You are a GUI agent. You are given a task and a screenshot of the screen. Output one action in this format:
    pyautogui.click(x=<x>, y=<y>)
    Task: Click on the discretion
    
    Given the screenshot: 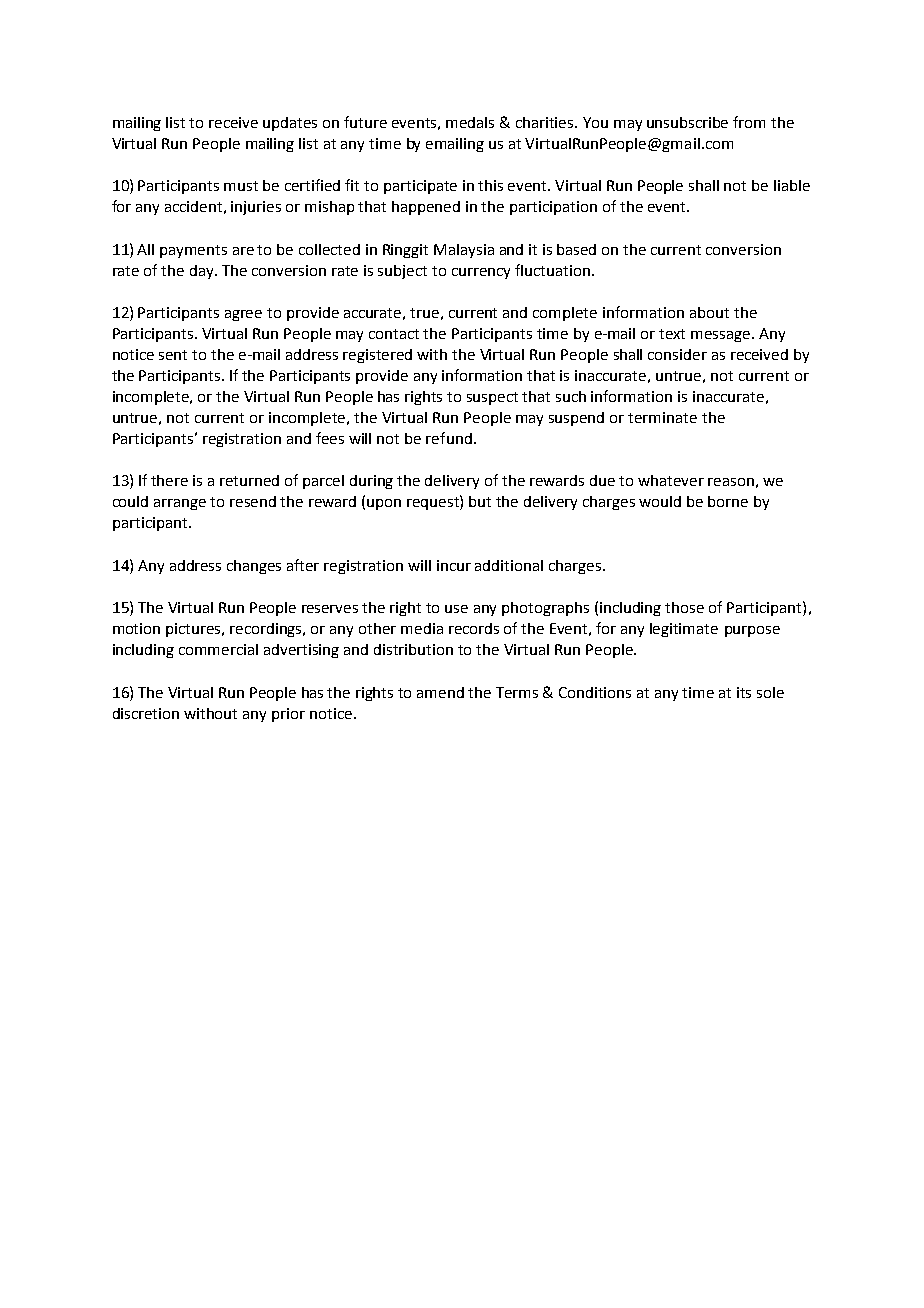 What is the action you would take?
    pyautogui.click(x=146, y=713)
